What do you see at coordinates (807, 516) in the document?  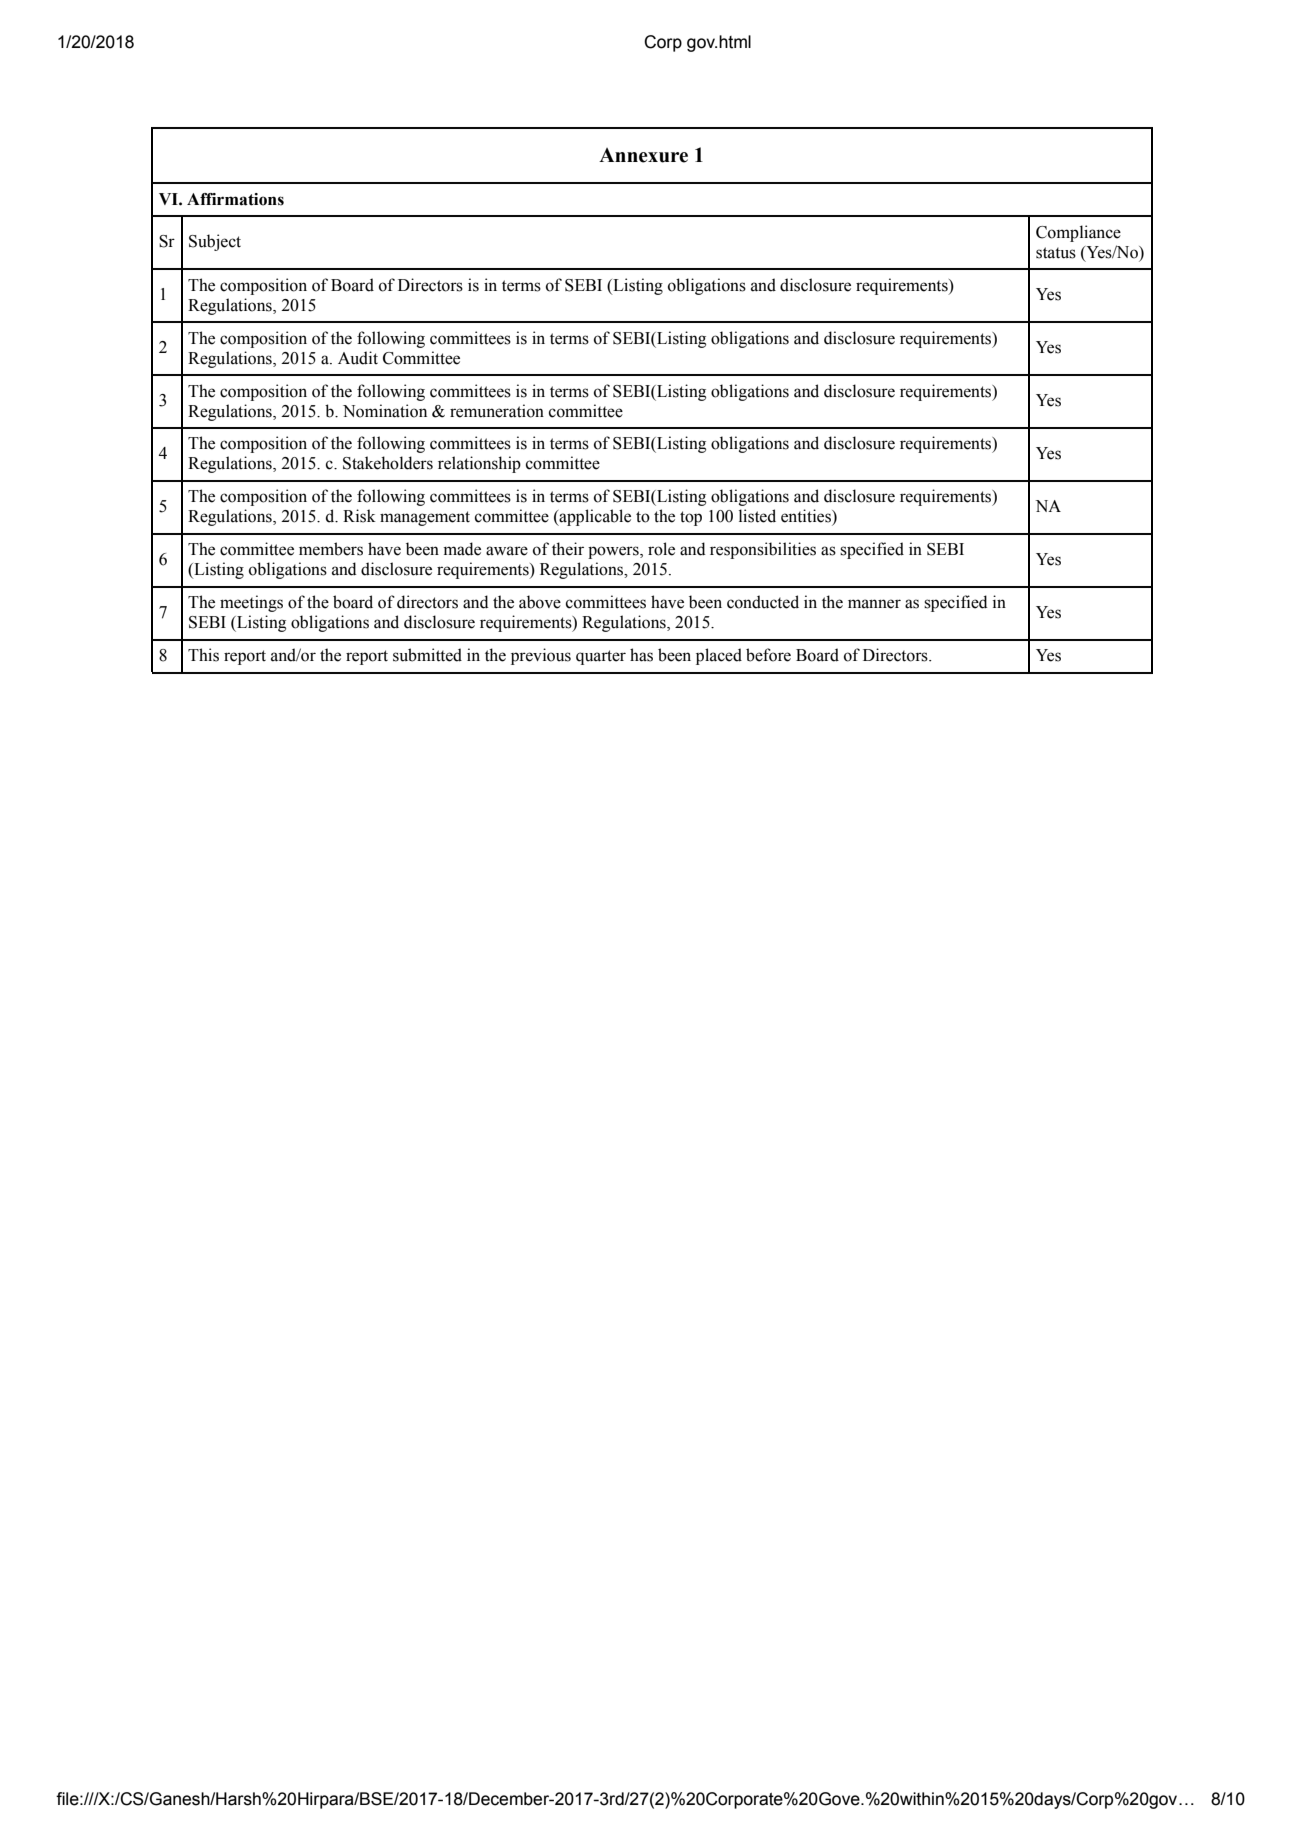 I see `entities` at bounding box center [807, 516].
